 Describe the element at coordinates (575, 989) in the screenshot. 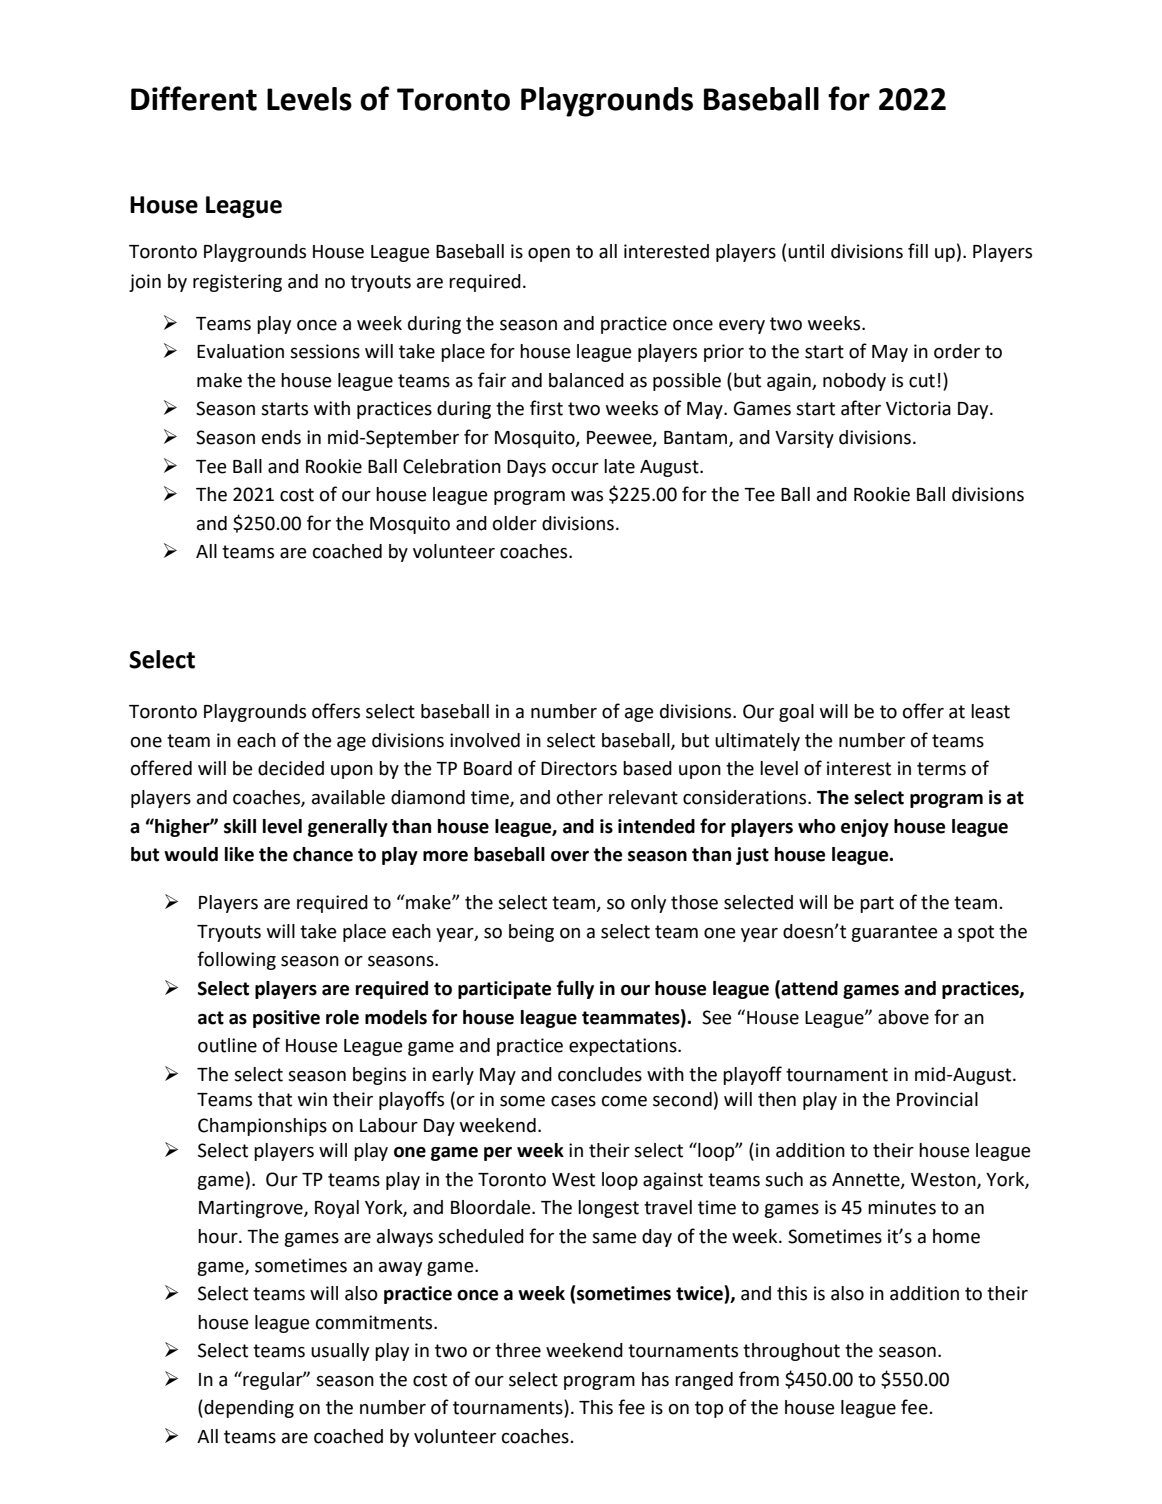

I see `fully` at that location.
